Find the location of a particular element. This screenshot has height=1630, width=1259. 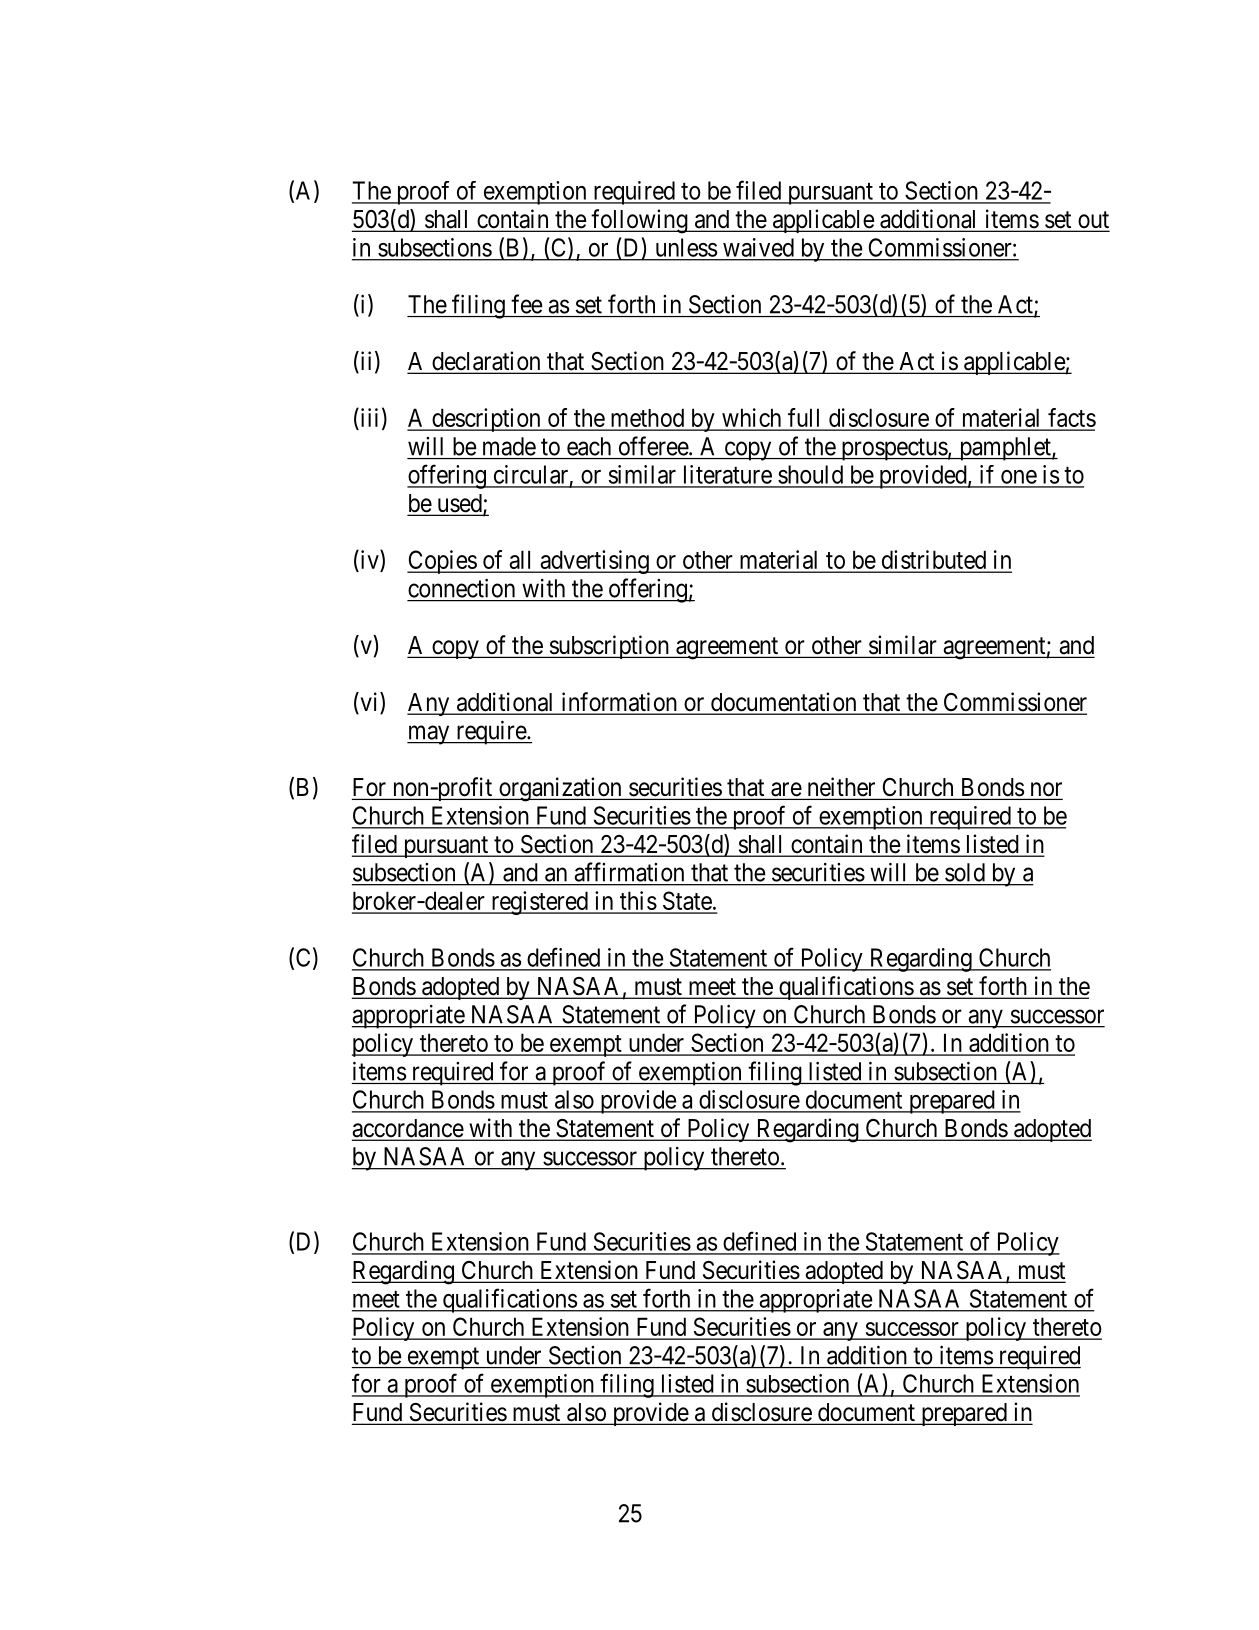

accordance is located at coordinates (408, 1129).
